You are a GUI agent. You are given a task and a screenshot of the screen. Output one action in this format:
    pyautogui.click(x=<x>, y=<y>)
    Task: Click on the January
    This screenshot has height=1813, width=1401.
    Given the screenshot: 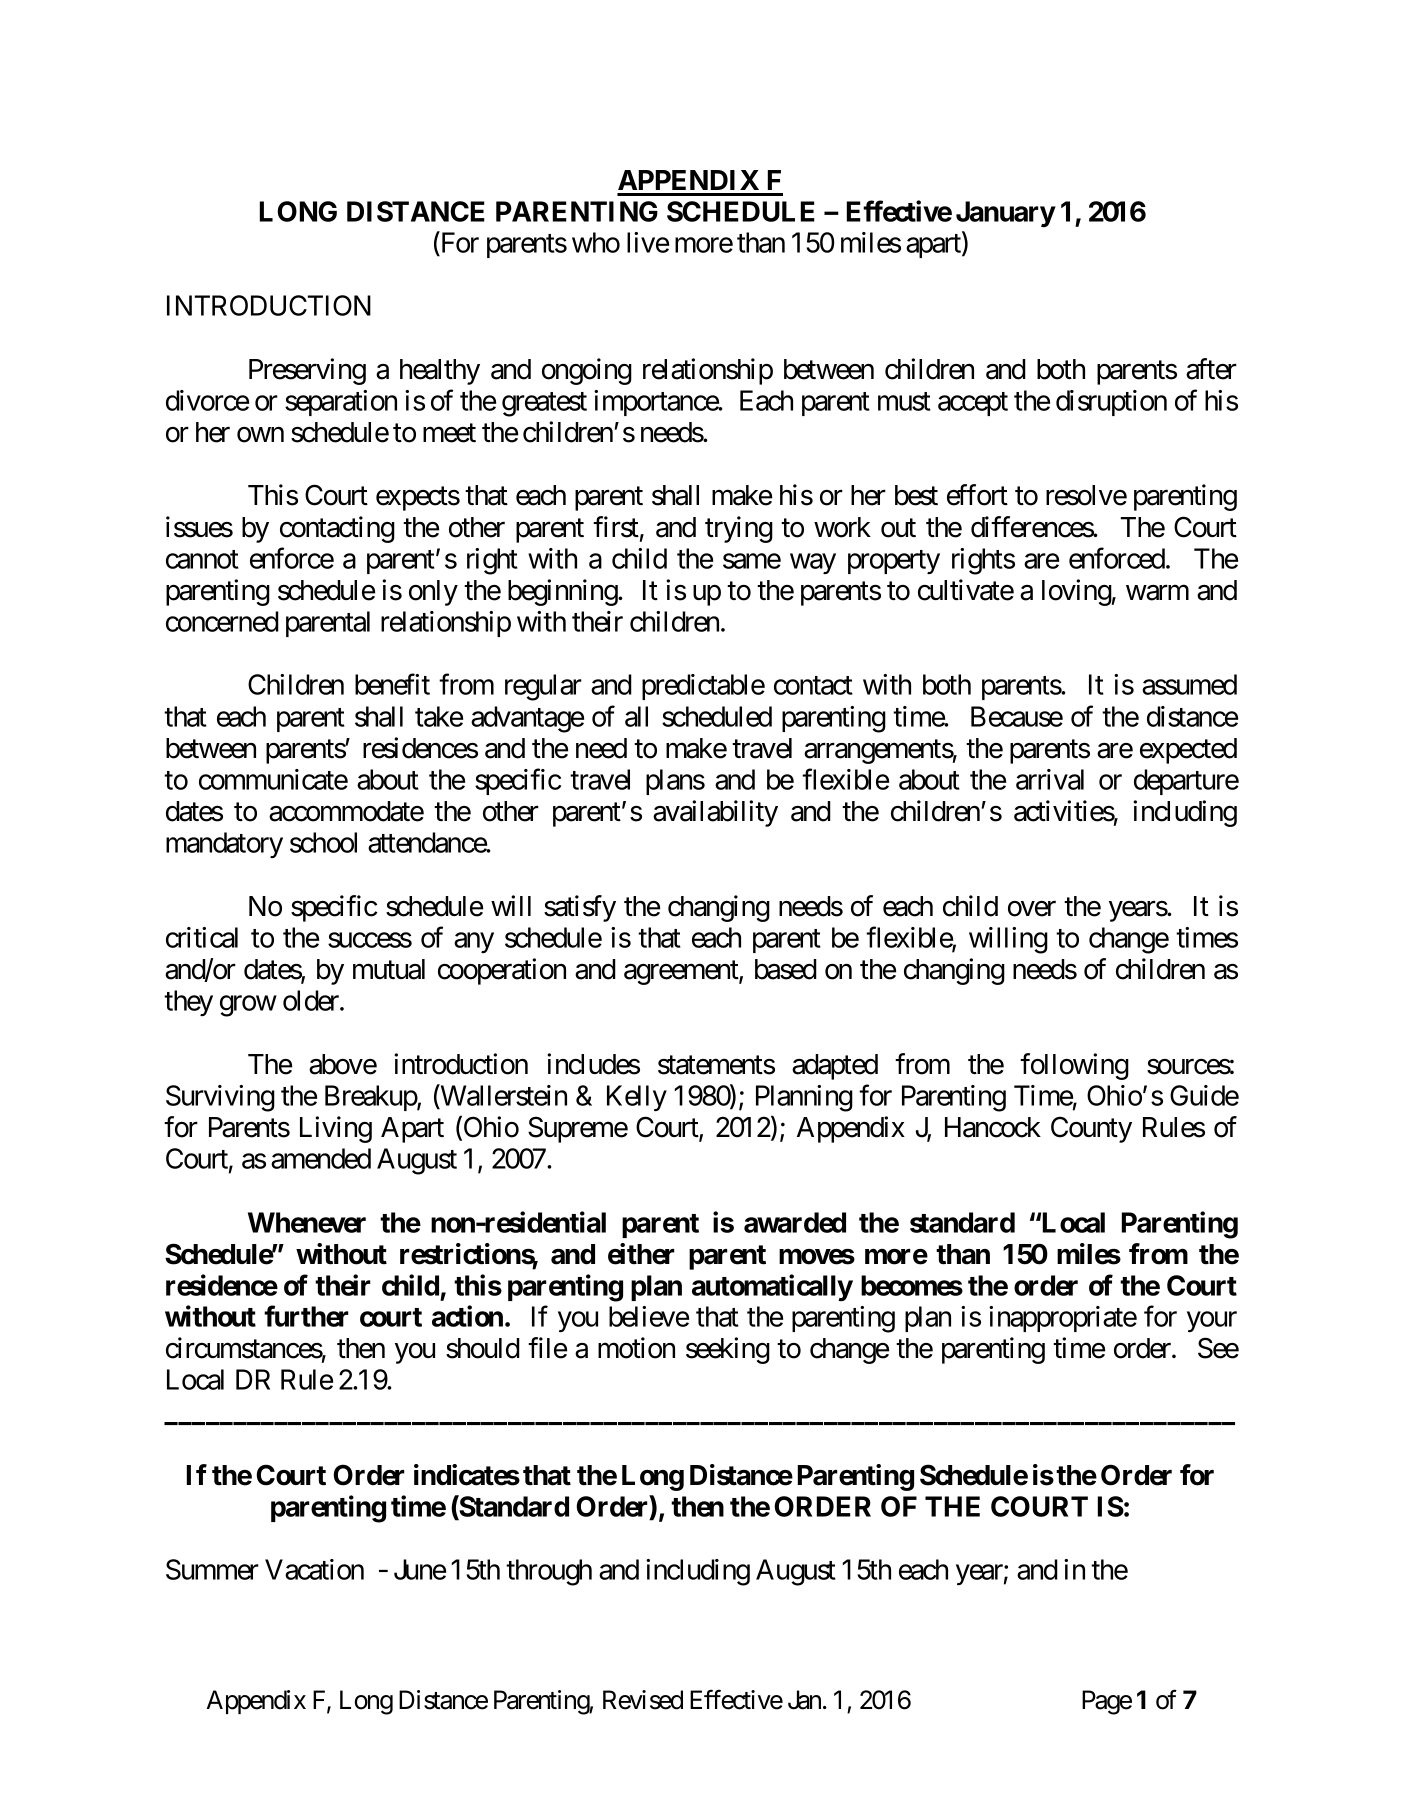 What is the action you would take?
    pyautogui.click(x=1005, y=214)
